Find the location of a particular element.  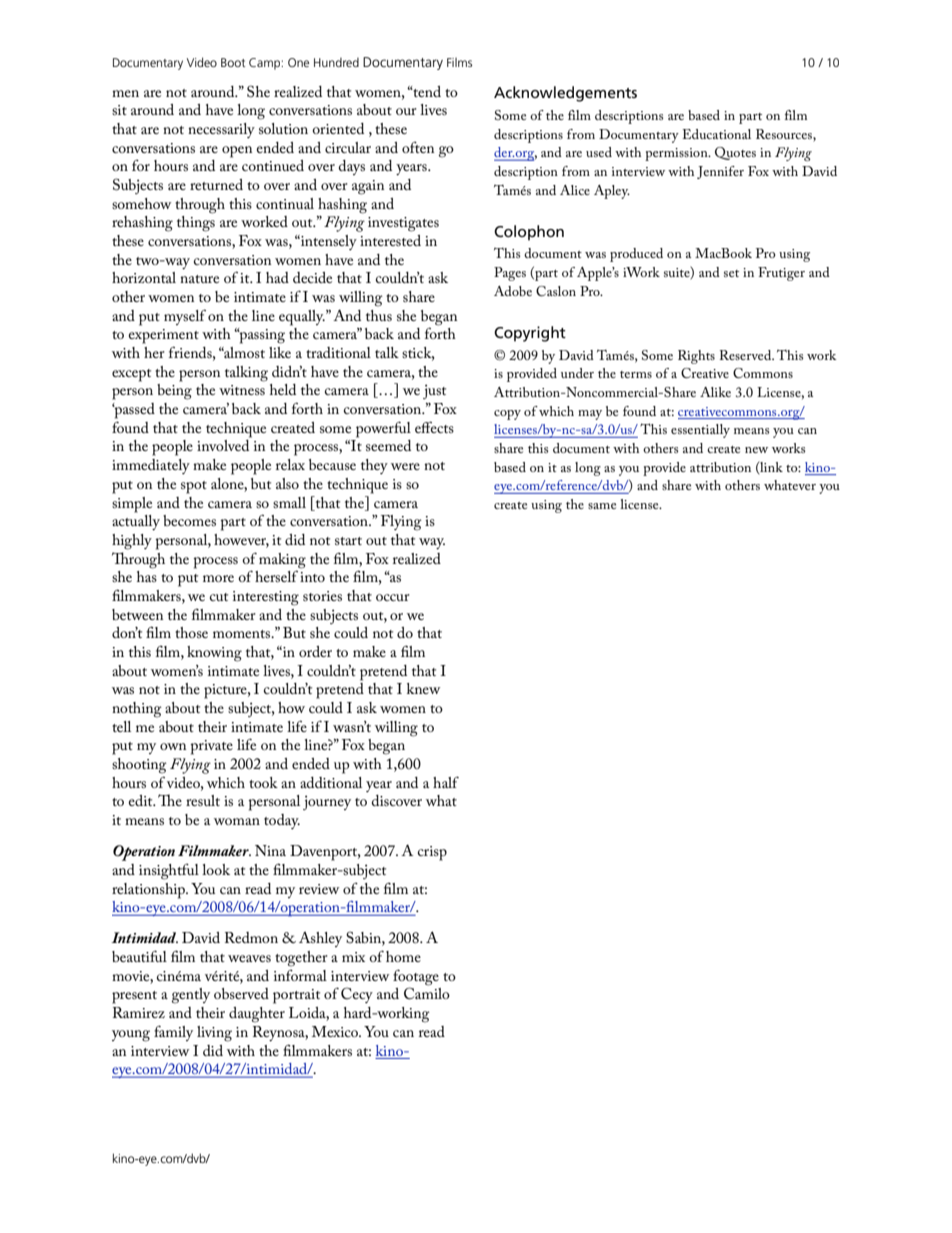

Camilo is located at coordinates (427, 993).
